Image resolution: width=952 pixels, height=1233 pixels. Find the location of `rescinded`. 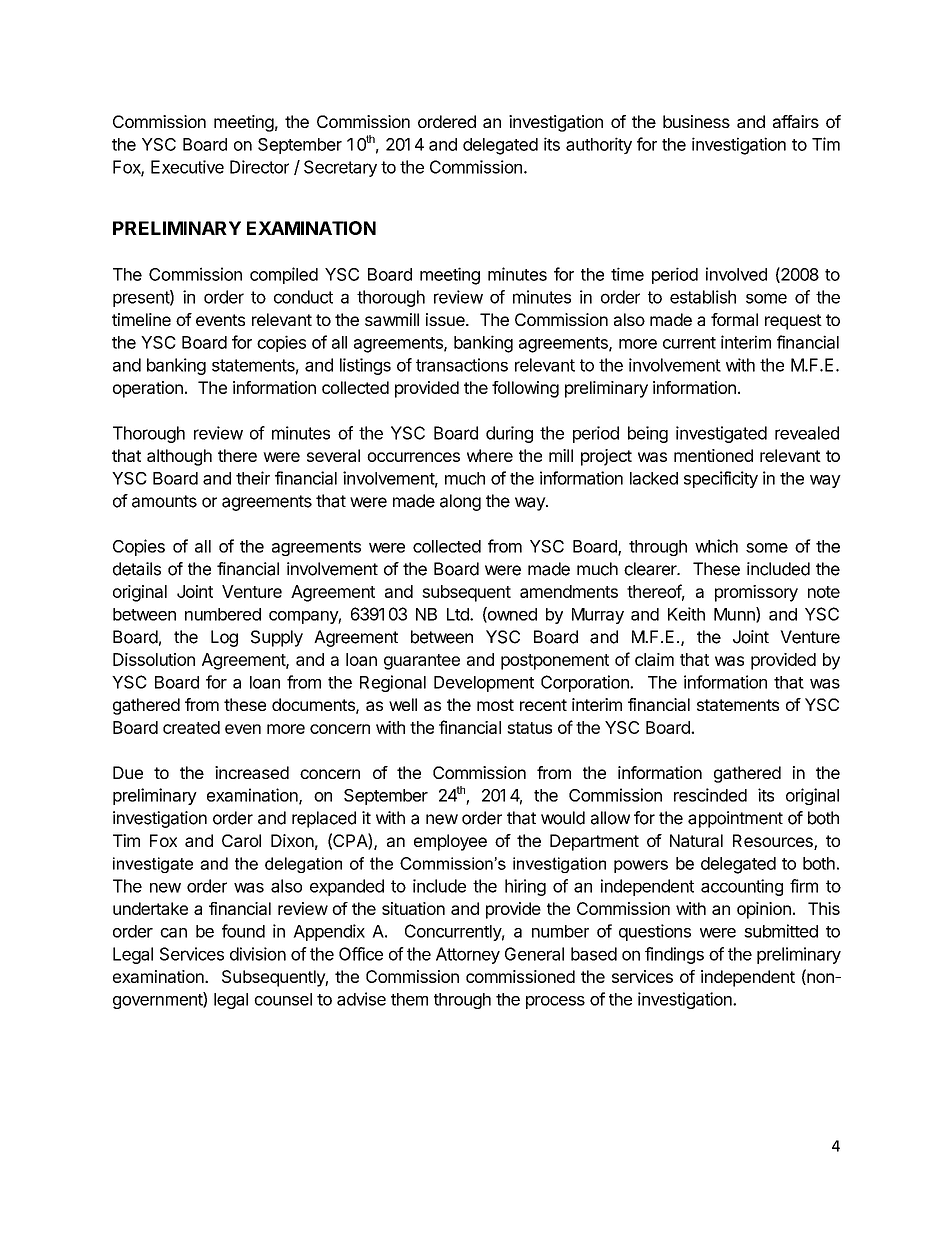

rescinded is located at coordinates (710, 795).
